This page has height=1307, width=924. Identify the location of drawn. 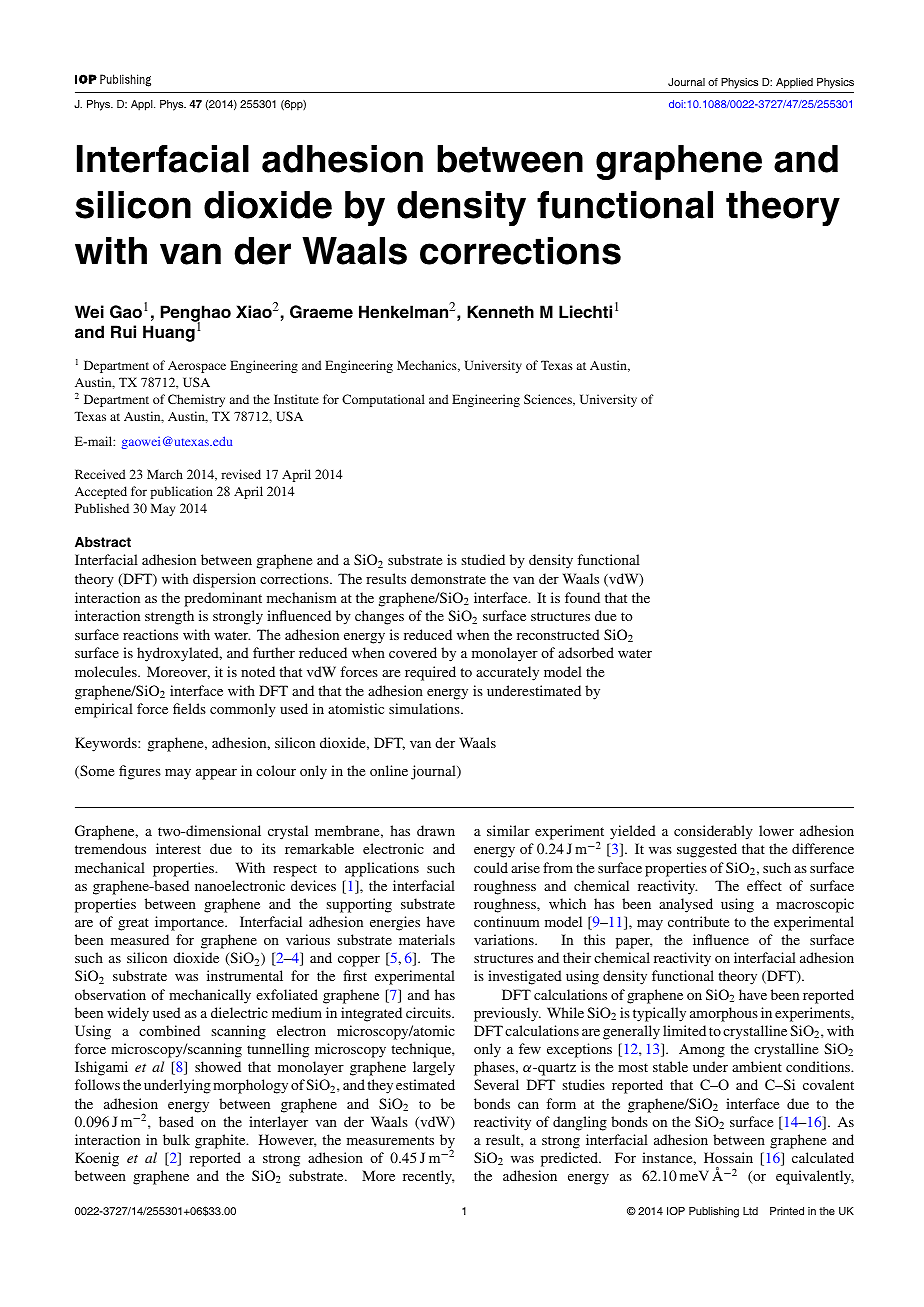
(436, 830).
